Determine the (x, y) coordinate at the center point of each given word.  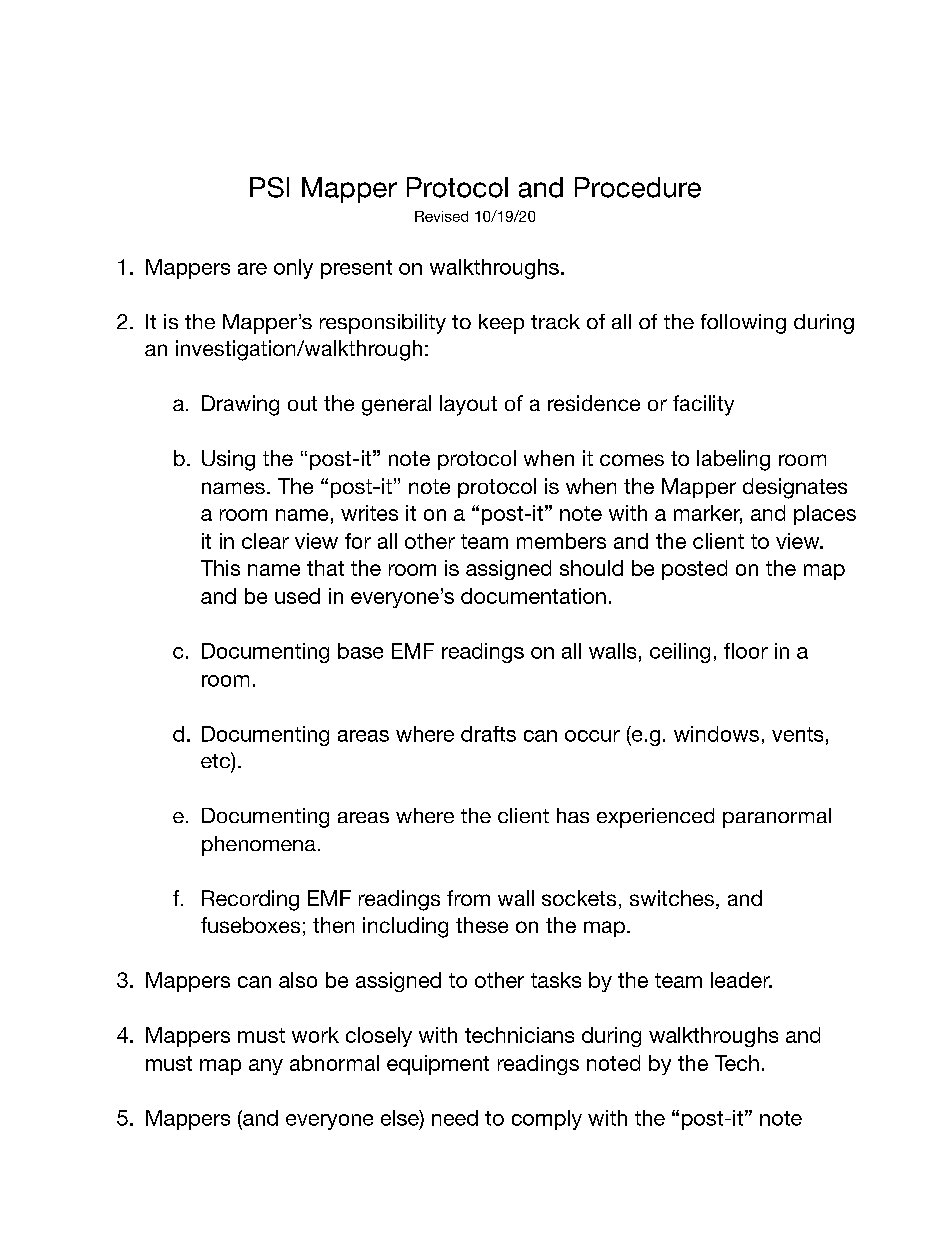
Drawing (240, 405)
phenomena (259, 846)
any (266, 1067)
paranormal (777, 818)
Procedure (638, 187)
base (360, 651)
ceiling (680, 653)
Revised (441, 216)
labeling (733, 460)
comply (547, 1120)
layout (468, 405)
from (468, 898)
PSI (269, 187)
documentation (533, 596)
